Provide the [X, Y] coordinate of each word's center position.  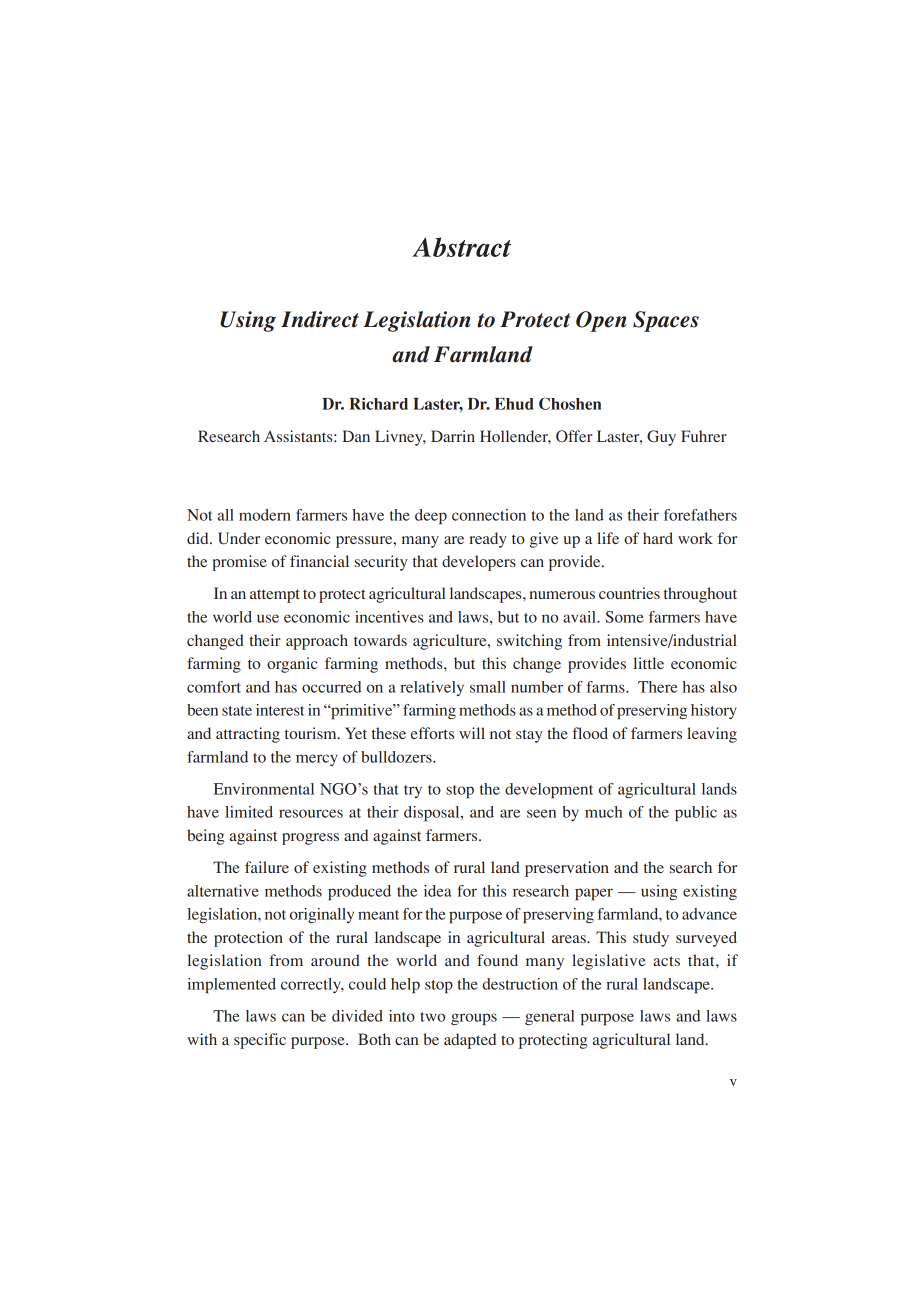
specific [260, 1041]
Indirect [320, 319]
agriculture [451, 642]
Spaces [666, 321]
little [649, 663]
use [268, 618]
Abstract [461, 247]
